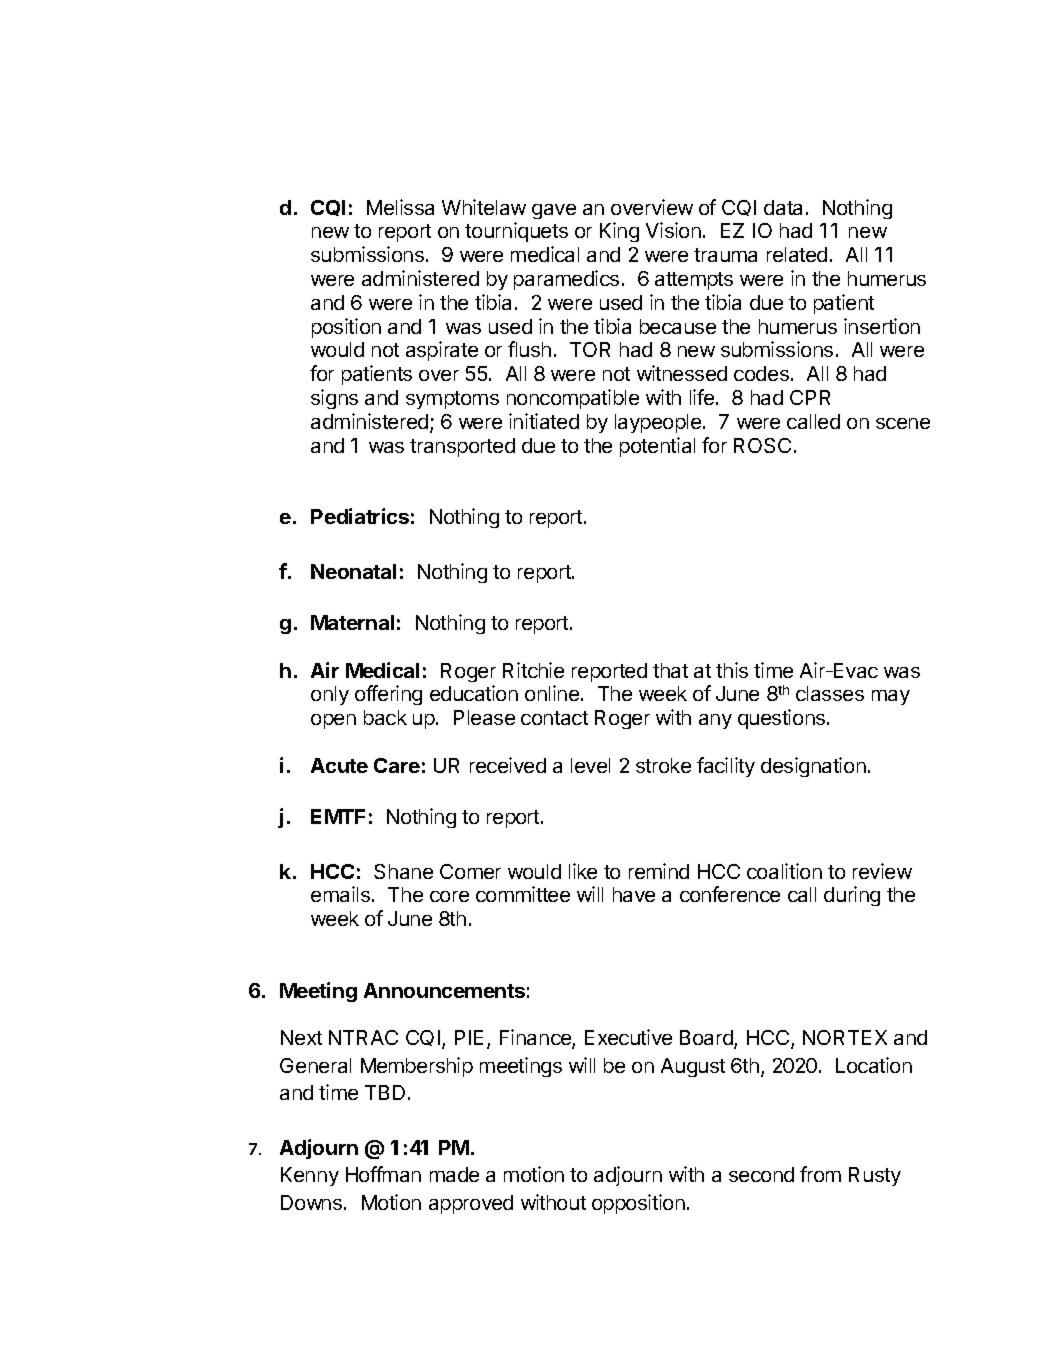 The height and width of the screenshot is (1366, 1056). I want to click on Melissa, so click(400, 207).
